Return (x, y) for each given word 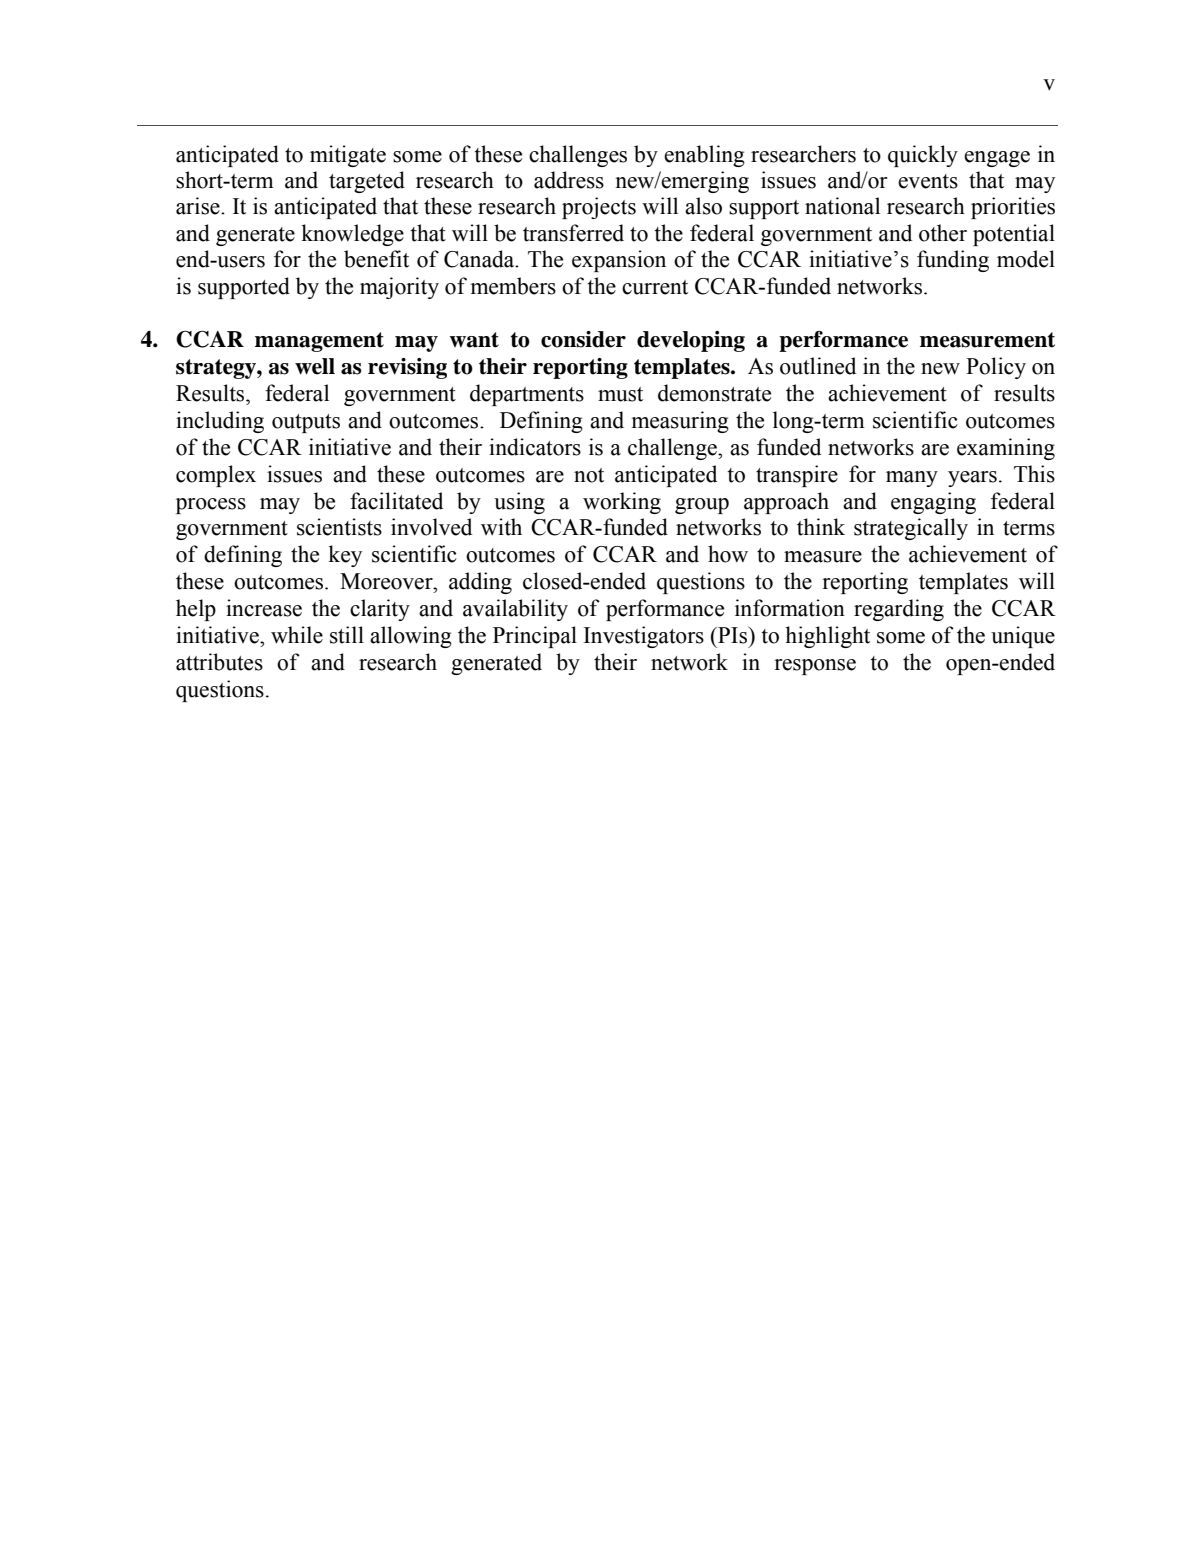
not (589, 475)
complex (216, 476)
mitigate (348, 156)
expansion (619, 261)
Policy (996, 368)
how (728, 554)
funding (953, 261)
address (569, 180)
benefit (376, 259)
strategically (911, 529)
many (912, 479)
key (345, 556)
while (297, 635)
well (315, 366)
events (928, 181)
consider (583, 339)
